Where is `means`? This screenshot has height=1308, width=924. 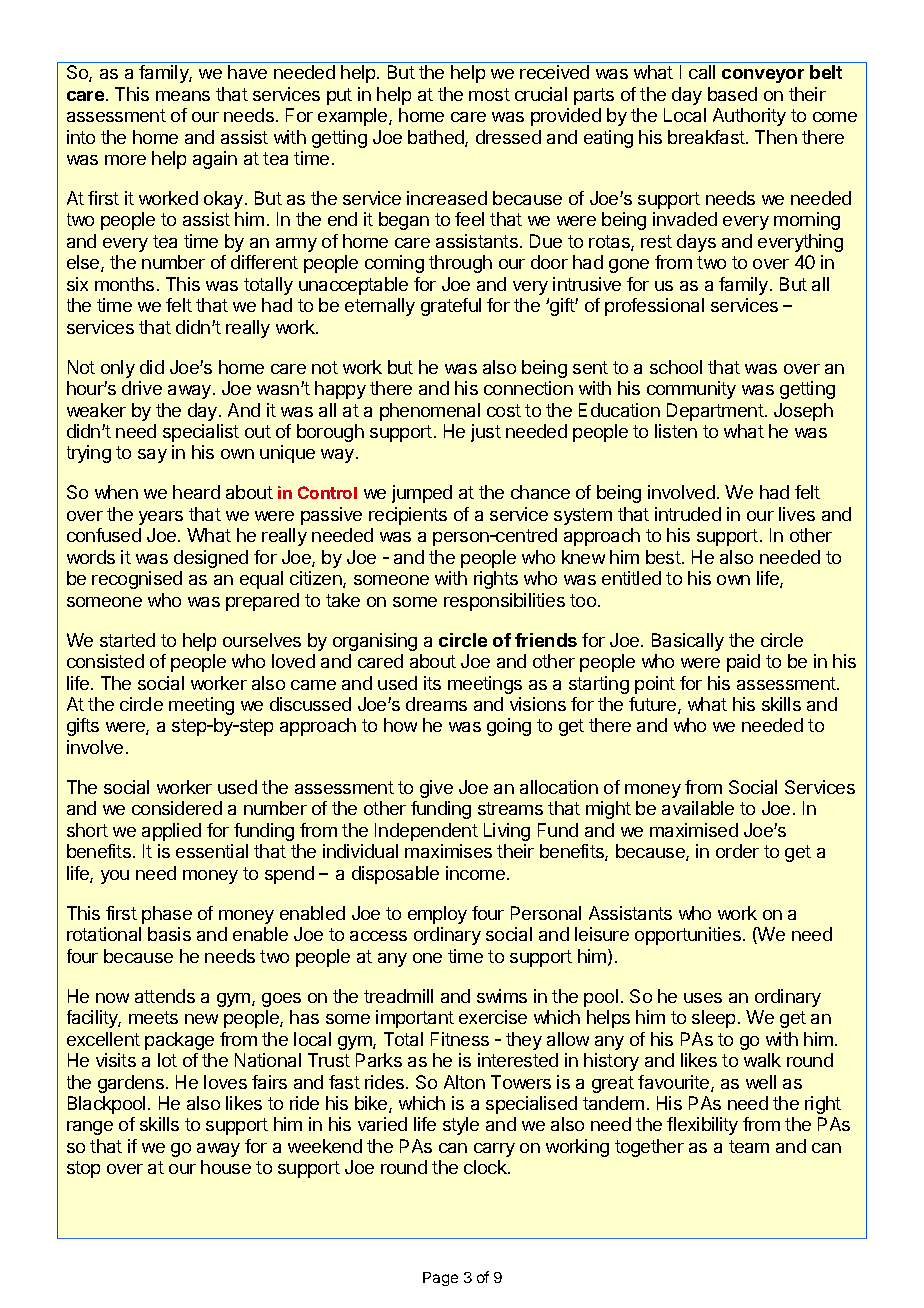
means is located at coordinates (183, 96).
